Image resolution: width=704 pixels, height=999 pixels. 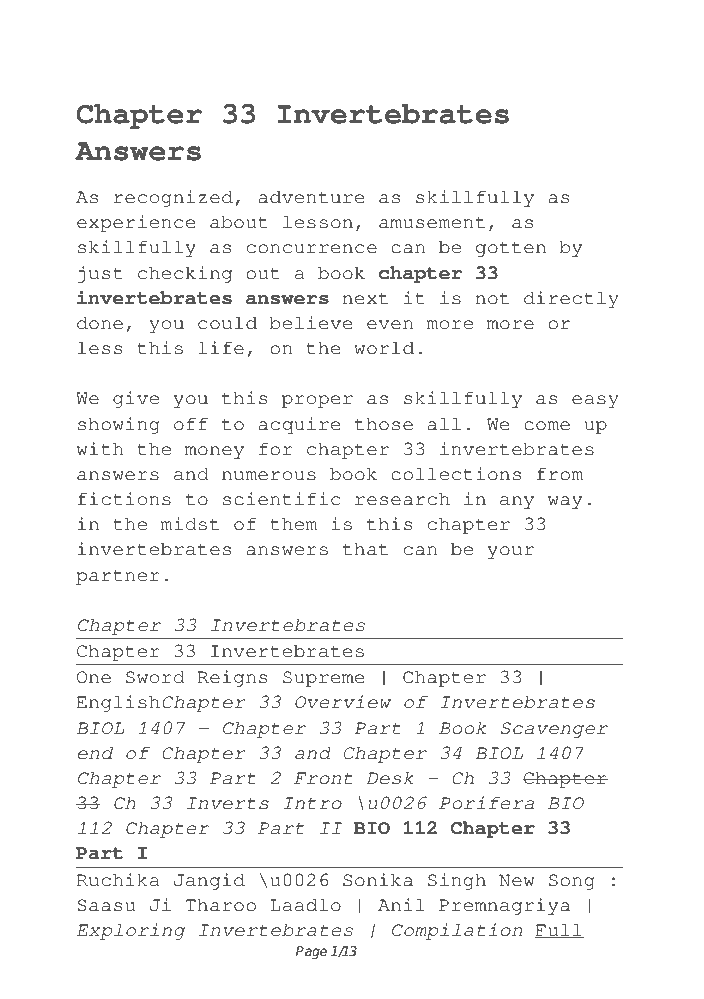 I want to click on Exploring, so click(x=131, y=931).
